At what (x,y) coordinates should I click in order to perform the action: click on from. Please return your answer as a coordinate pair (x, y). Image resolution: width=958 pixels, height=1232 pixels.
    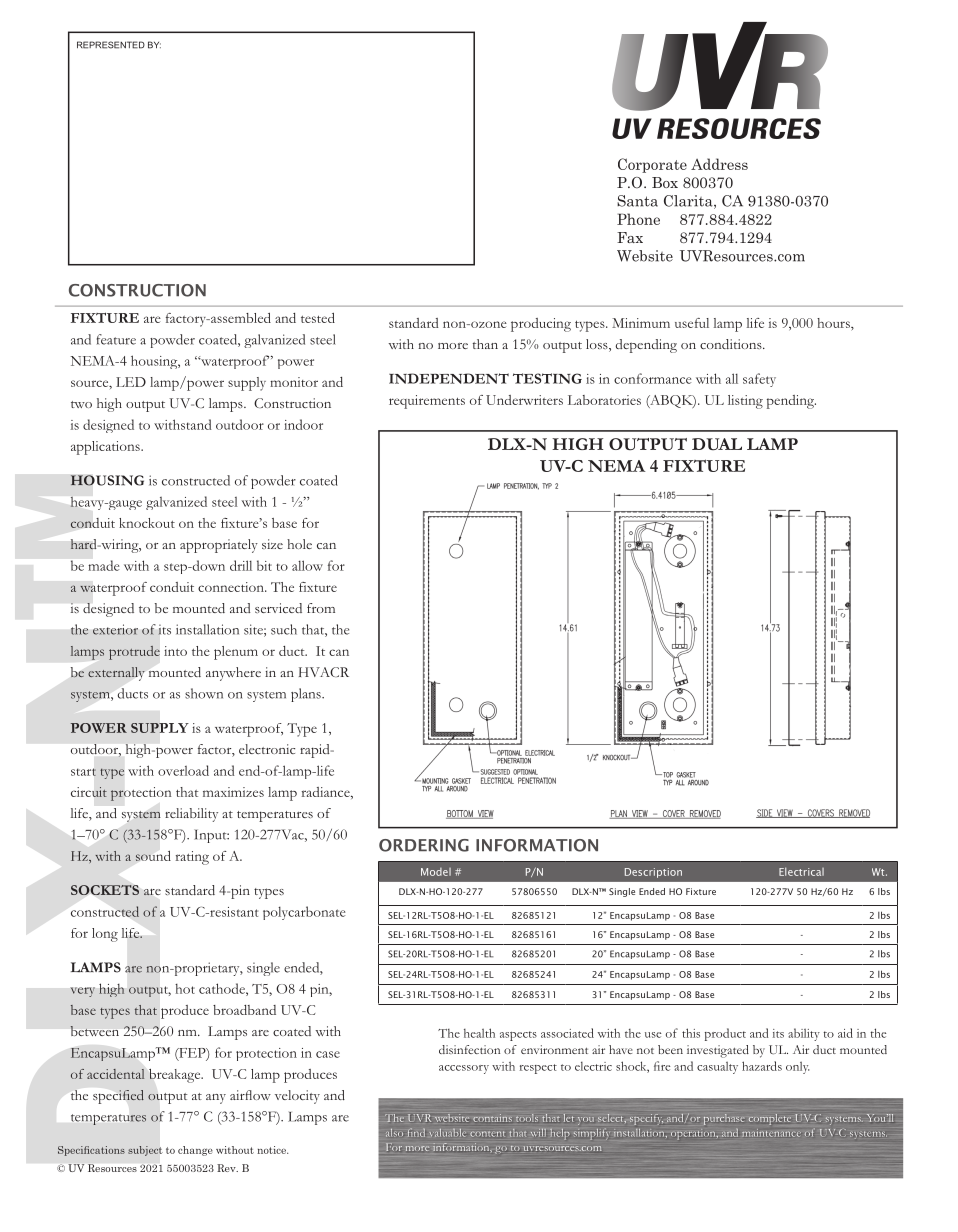
    Looking at the image, I should click on (321, 608).
